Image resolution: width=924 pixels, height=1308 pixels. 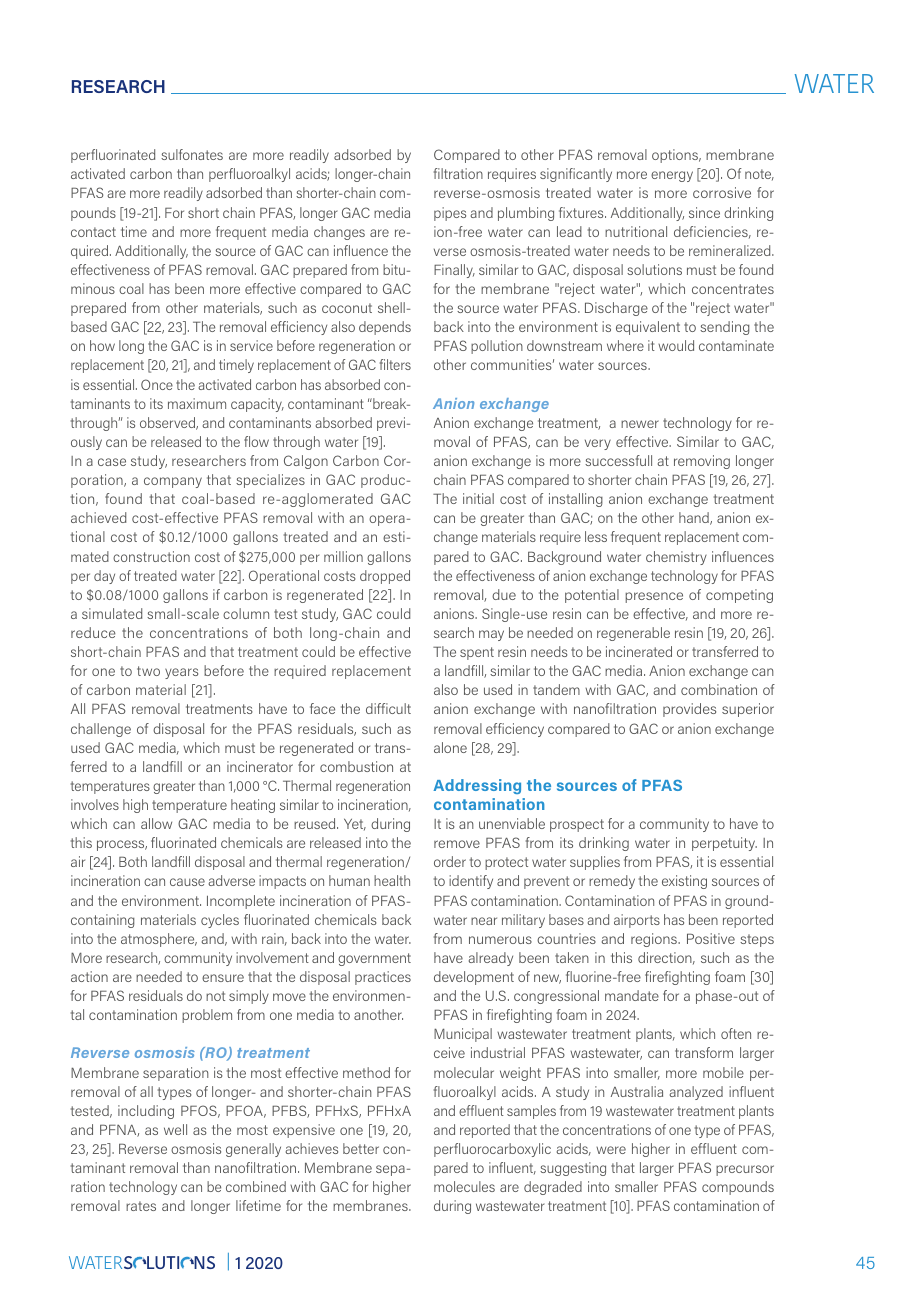 What do you see at coordinates (672, 176) in the page?
I see `energy` at bounding box center [672, 176].
